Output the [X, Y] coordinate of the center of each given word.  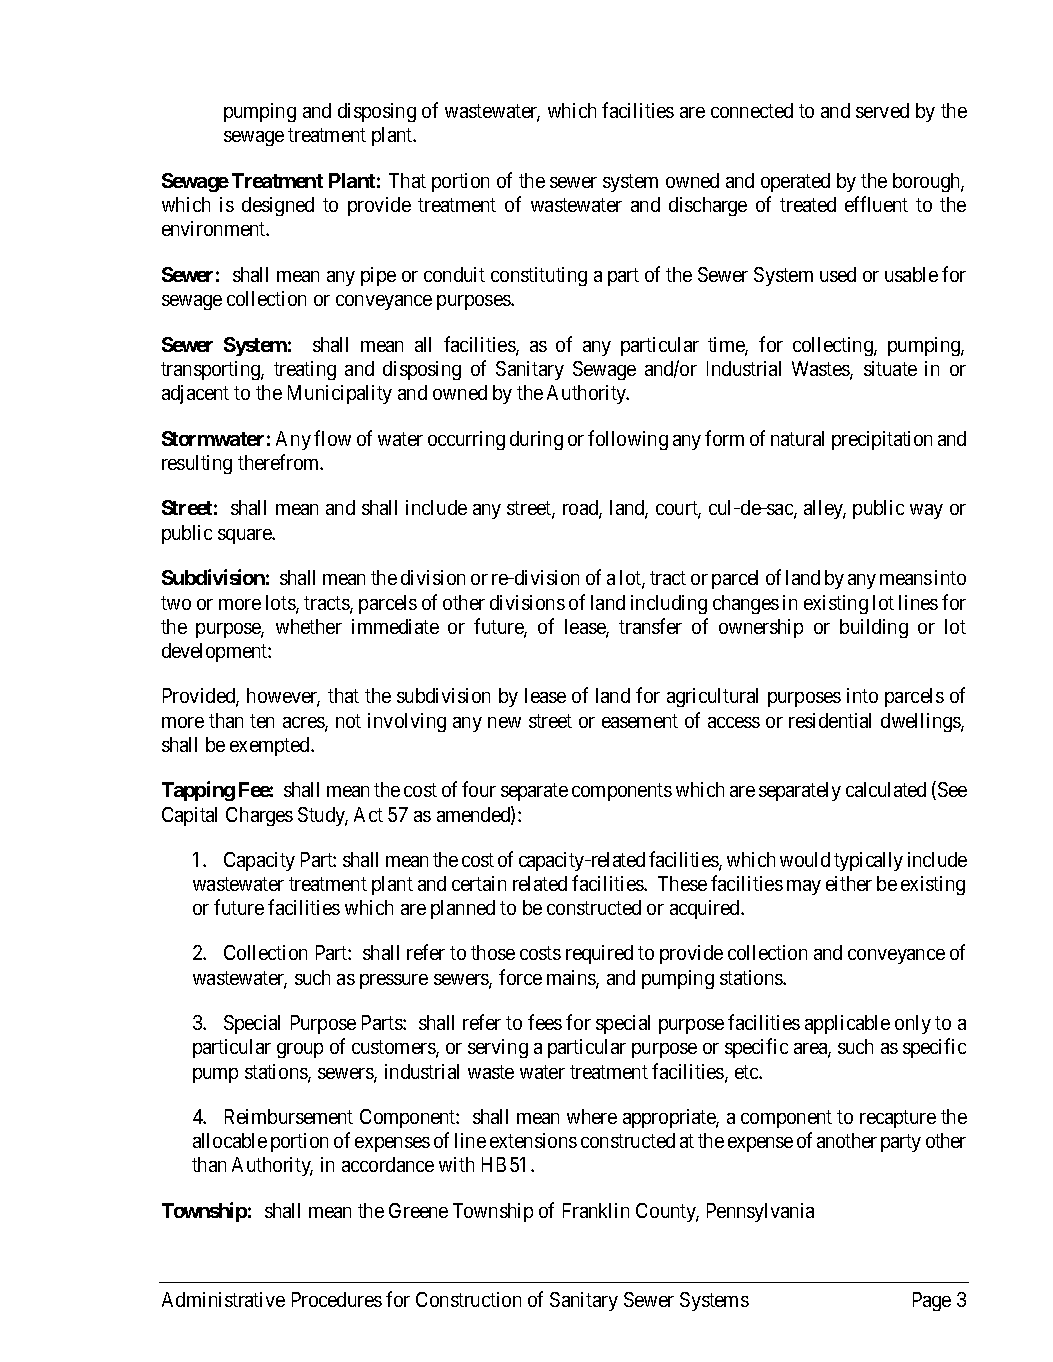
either [849, 883]
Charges [259, 816]
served [882, 110]
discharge [708, 206]
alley [825, 509]
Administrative [223, 1299]
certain [479, 883]
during [536, 440]
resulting [197, 464]
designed [278, 206]
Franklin [596, 1210]
